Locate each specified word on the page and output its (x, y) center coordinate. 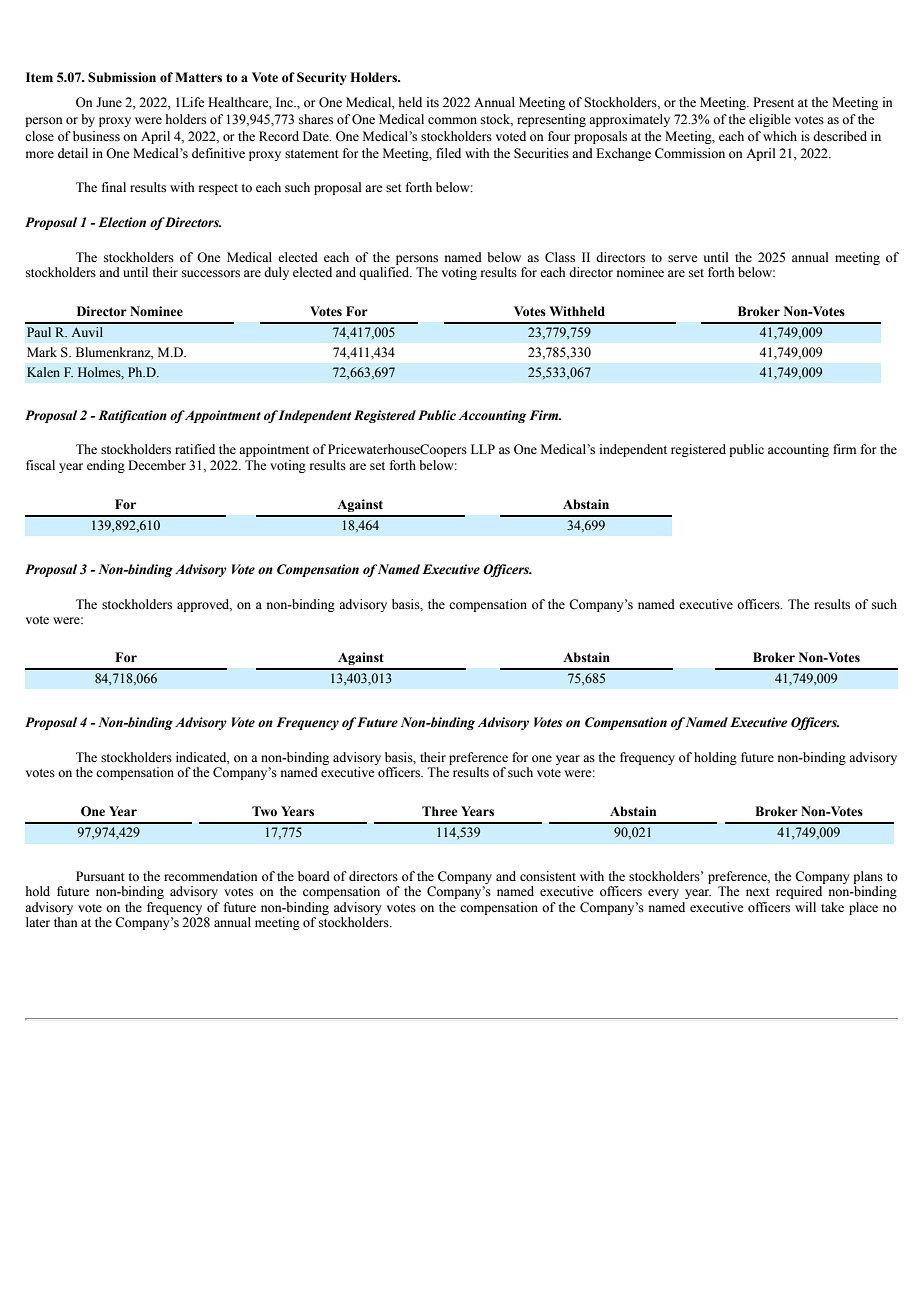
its (433, 102)
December (157, 465)
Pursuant (100, 876)
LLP (483, 449)
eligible (770, 120)
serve (683, 259)
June (109, 102)
